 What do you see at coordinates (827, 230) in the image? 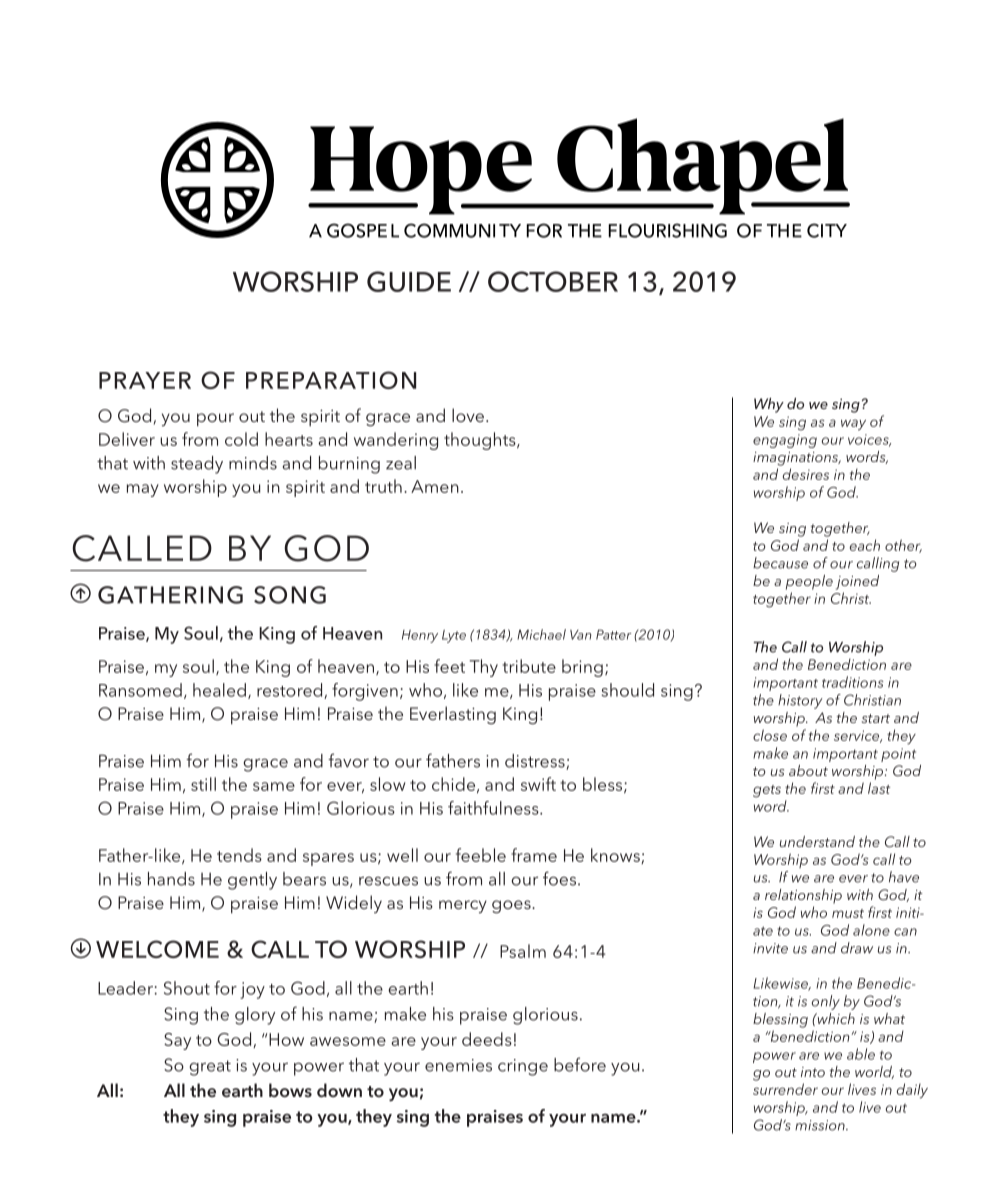
I see `CITY` at bounding box center [827, 230].
